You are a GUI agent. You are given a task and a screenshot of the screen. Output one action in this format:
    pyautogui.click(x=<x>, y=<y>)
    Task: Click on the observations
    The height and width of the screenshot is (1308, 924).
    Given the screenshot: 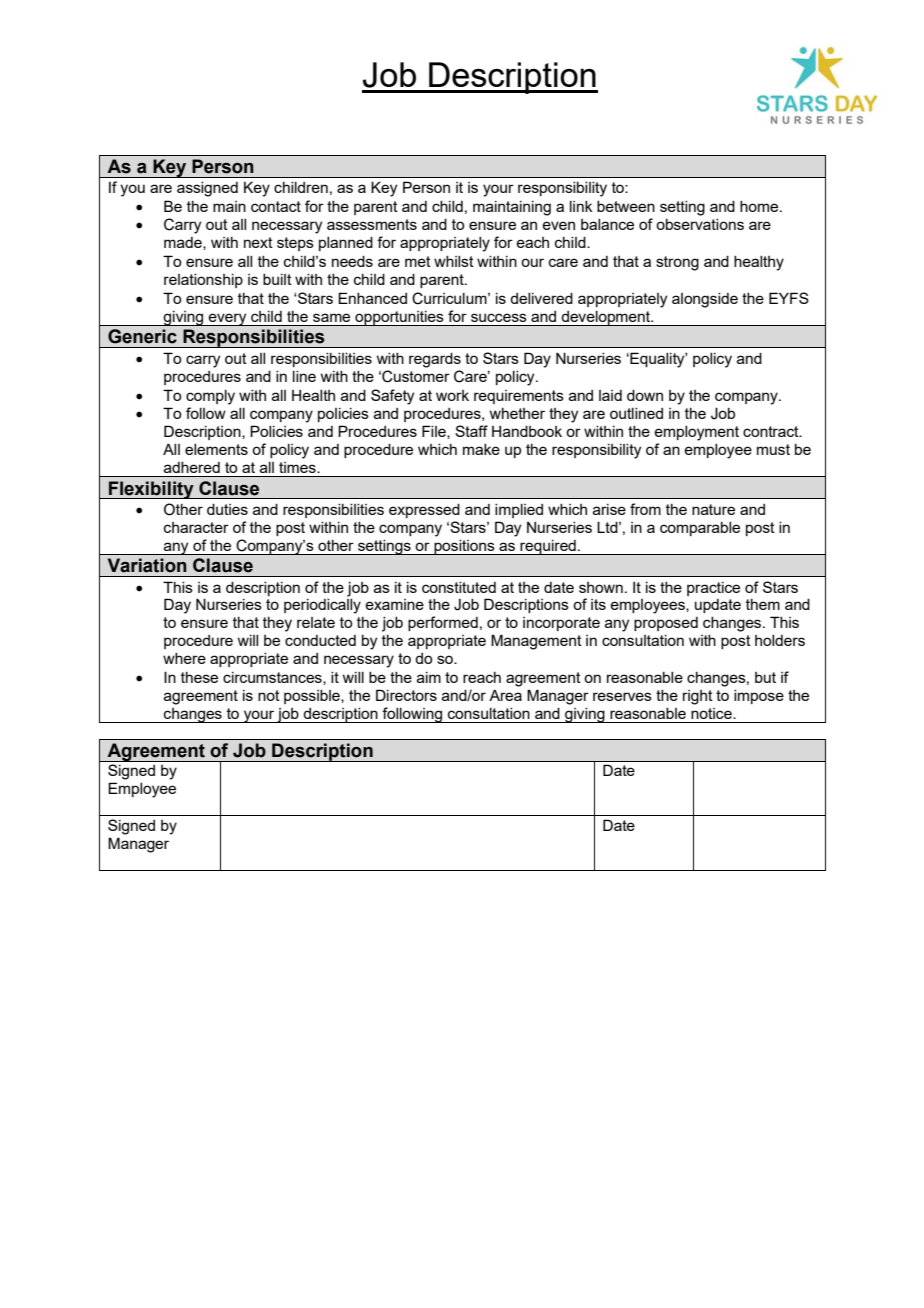 What is the action you would take?
    pyautogui.click(x=700, y=224)
